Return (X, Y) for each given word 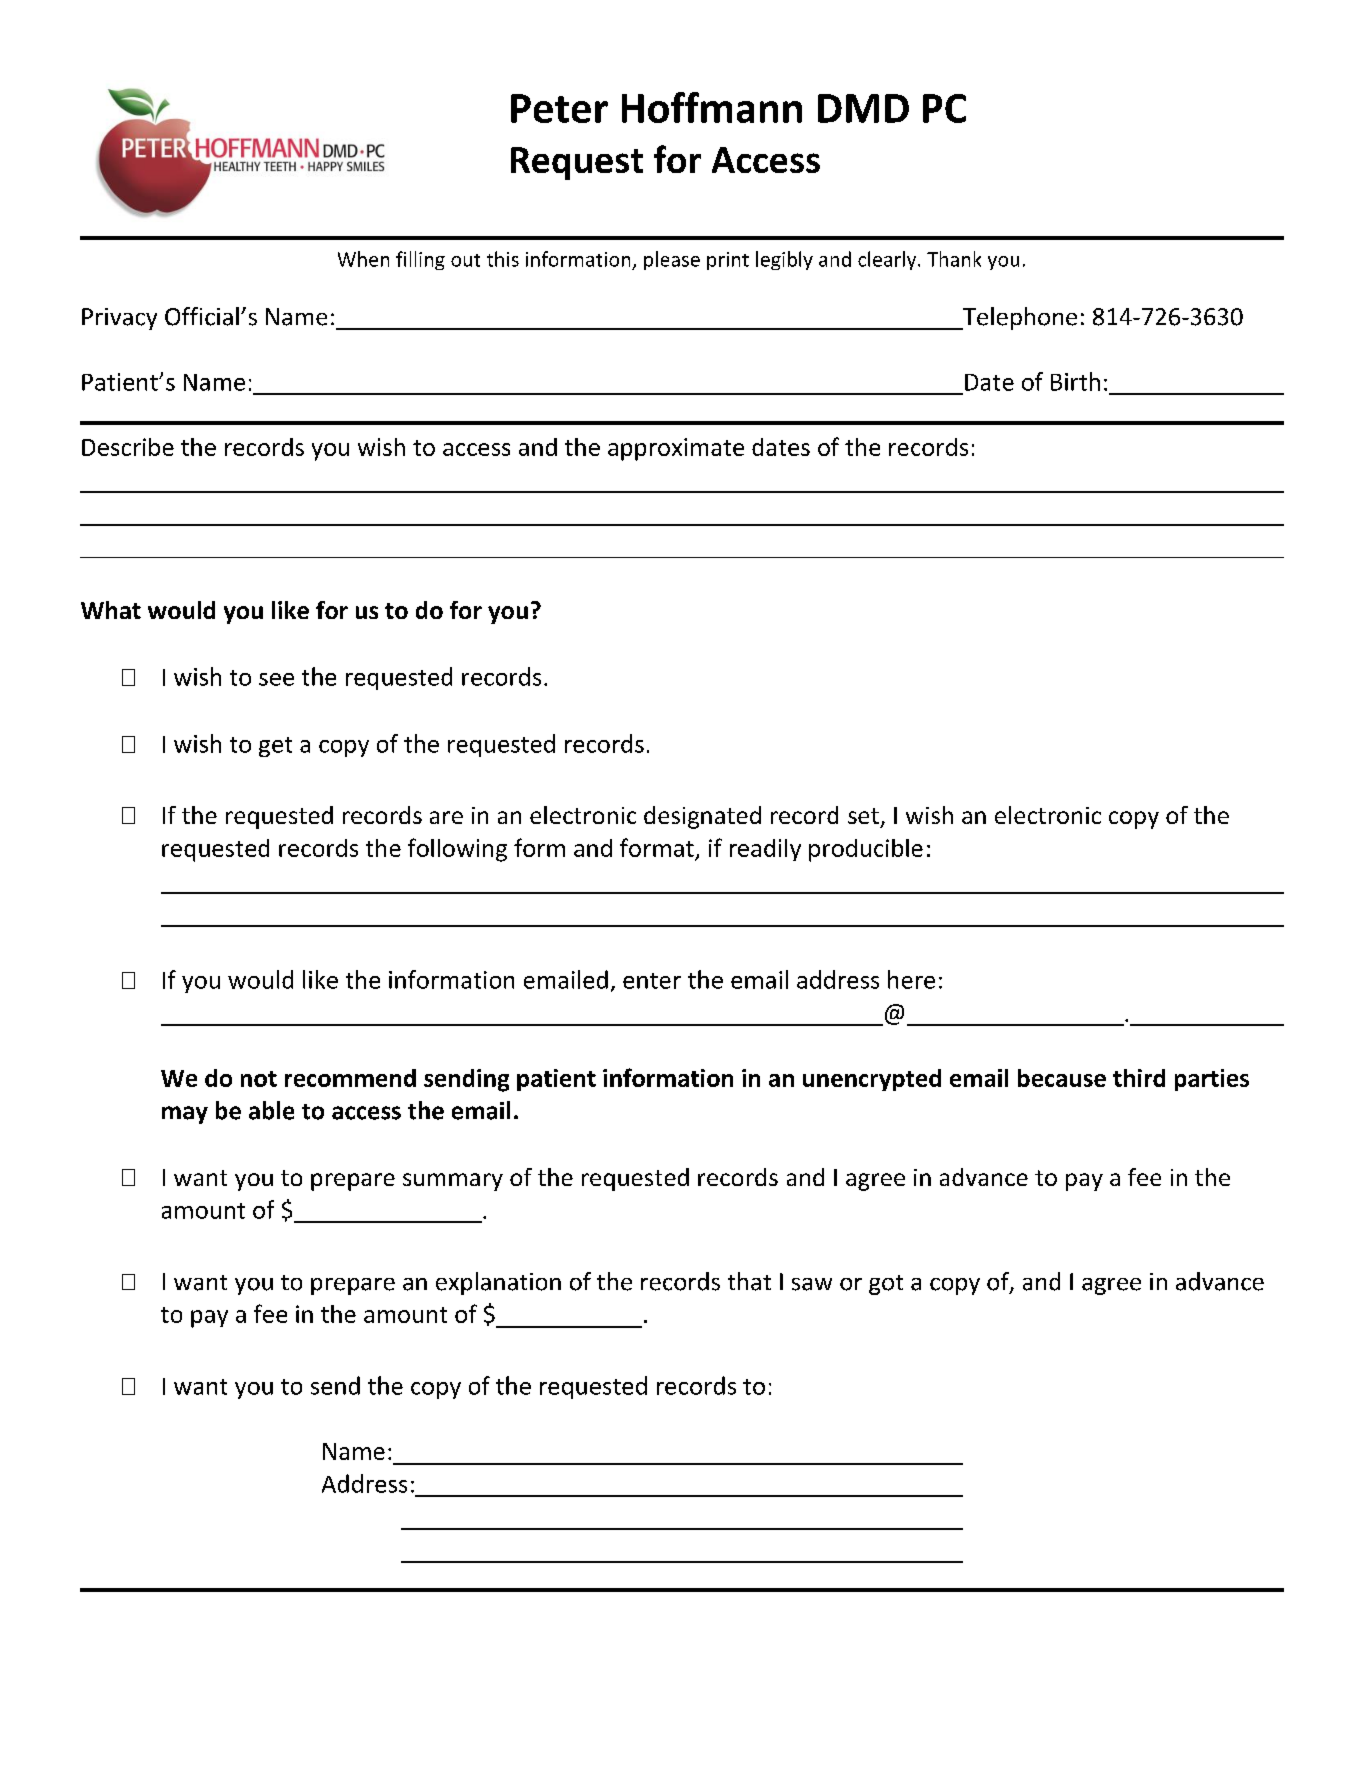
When (363, 259)
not (259, 1079)
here (911, 979)
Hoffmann (712, 107)
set (863, 816)
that (749, 1281)
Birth (1075, 381)
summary (453, 1182)
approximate (676, 449)
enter (652, 981)
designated (702, 817)
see (276, 679)
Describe (128, 447)
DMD (863, 108)
